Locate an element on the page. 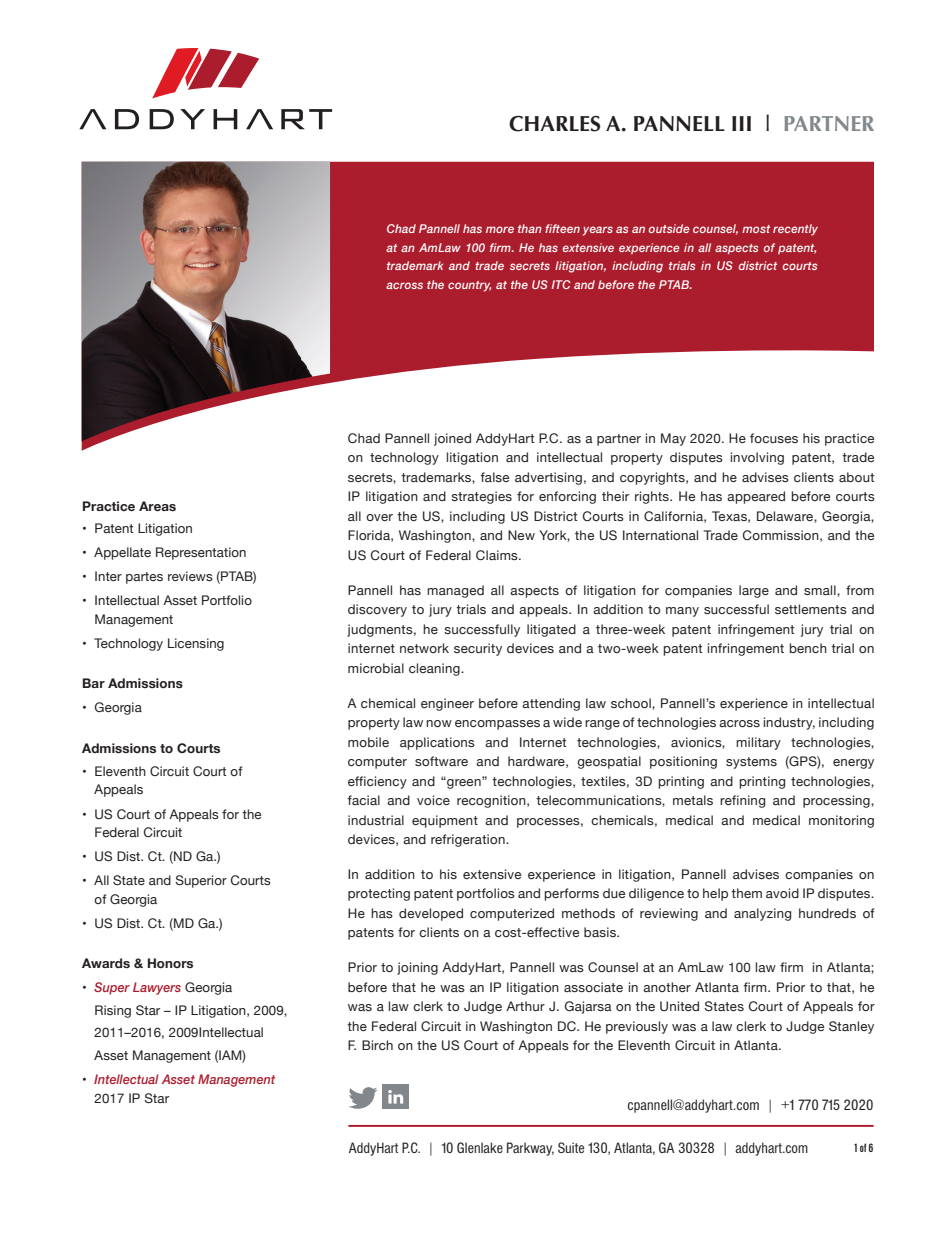  CHARLES is located at coordinates (554, 123).
